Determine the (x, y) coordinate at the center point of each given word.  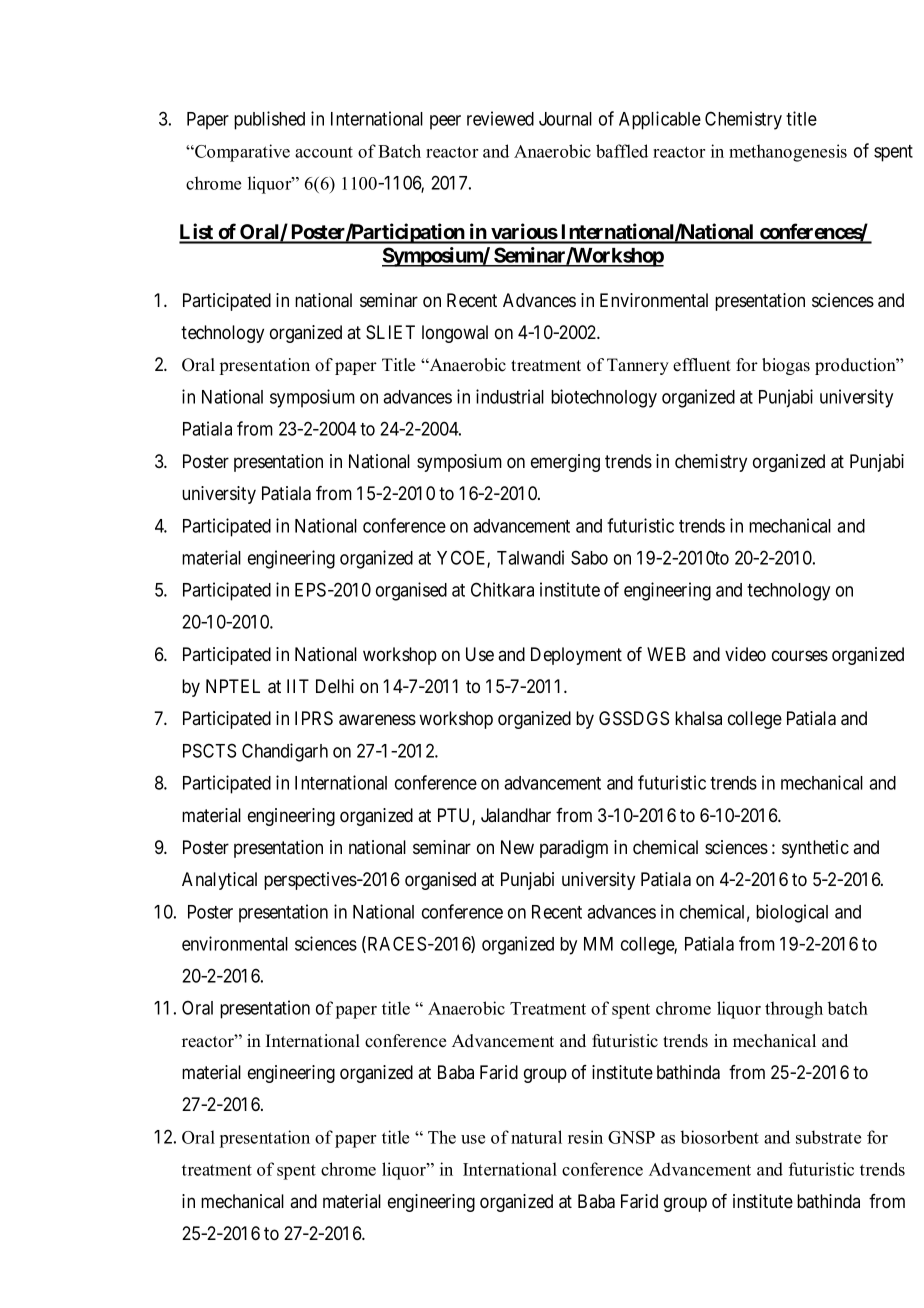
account (324, 152)
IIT (298, 686)
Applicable (660, 120)
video (745, 654)
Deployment (576, 656)
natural (536, 1137)
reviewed (500, 118)
